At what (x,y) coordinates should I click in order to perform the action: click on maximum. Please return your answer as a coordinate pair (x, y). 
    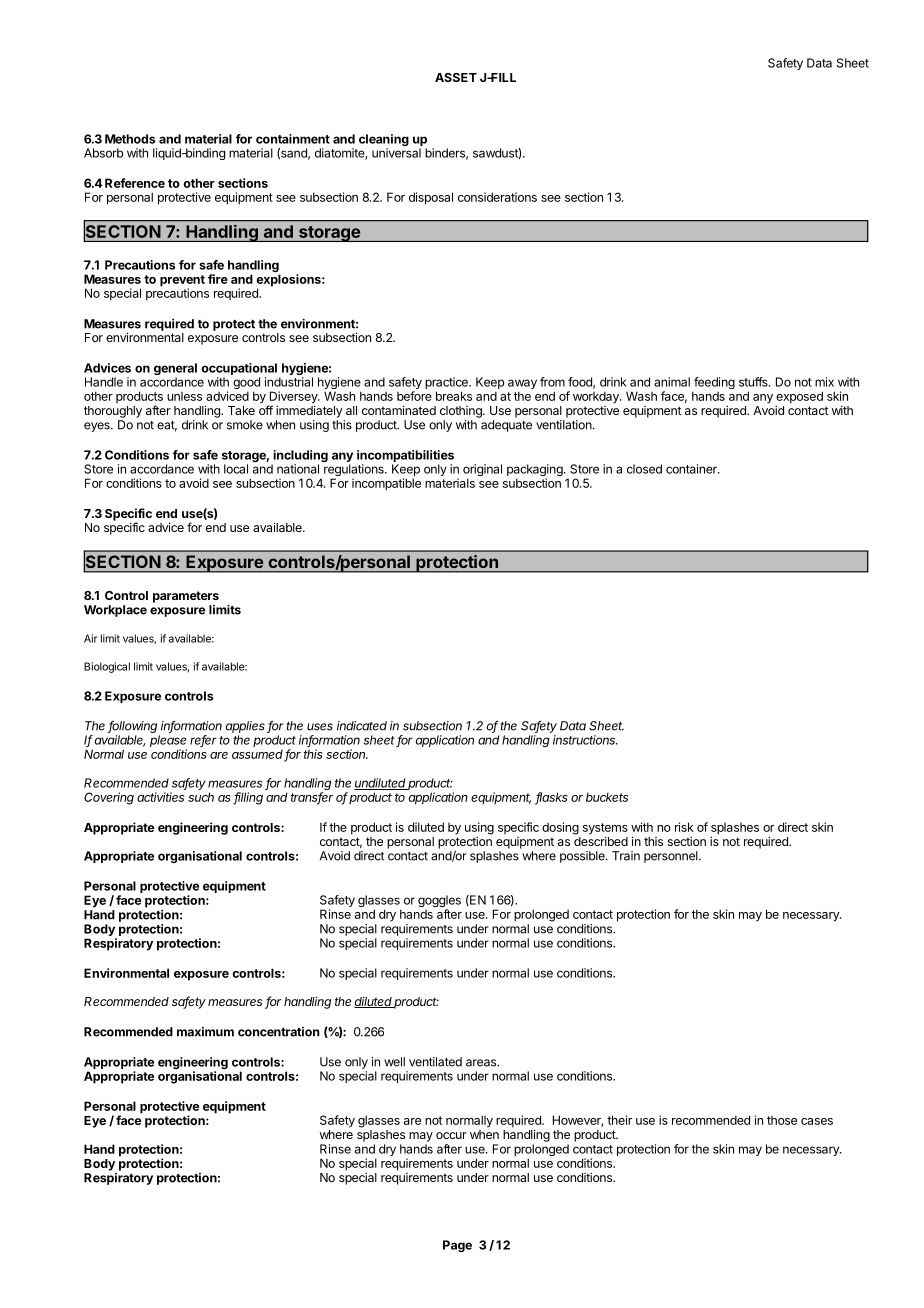
    Looking at the image, I should click on (205, 1032).
